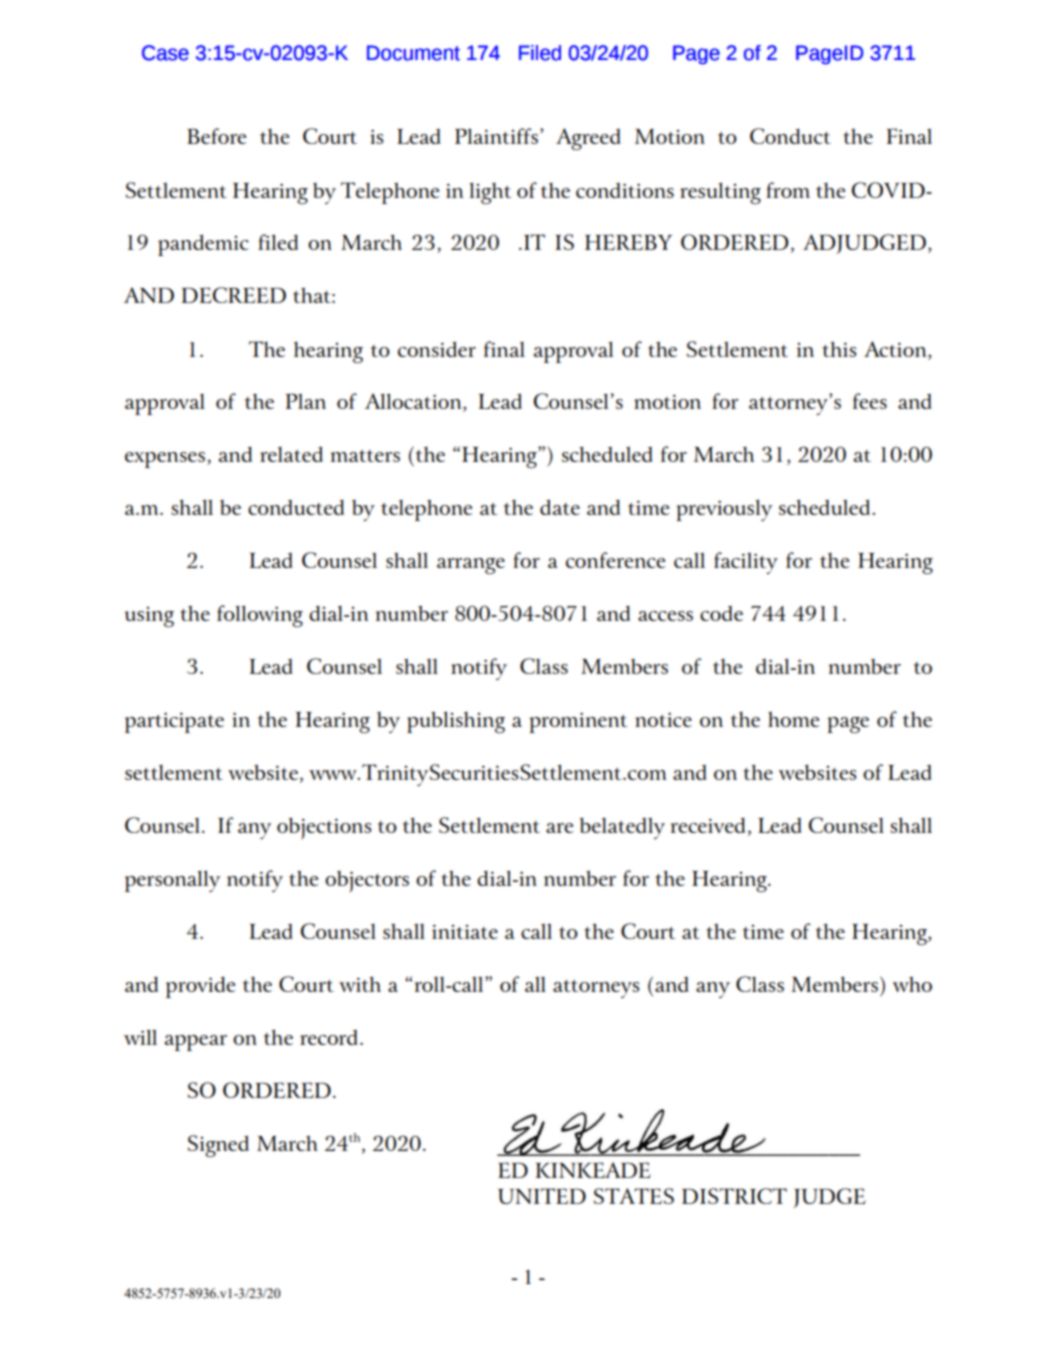  Describe the element at coordinates (216, 136) in the screenshot. I see `Before` at that location.
